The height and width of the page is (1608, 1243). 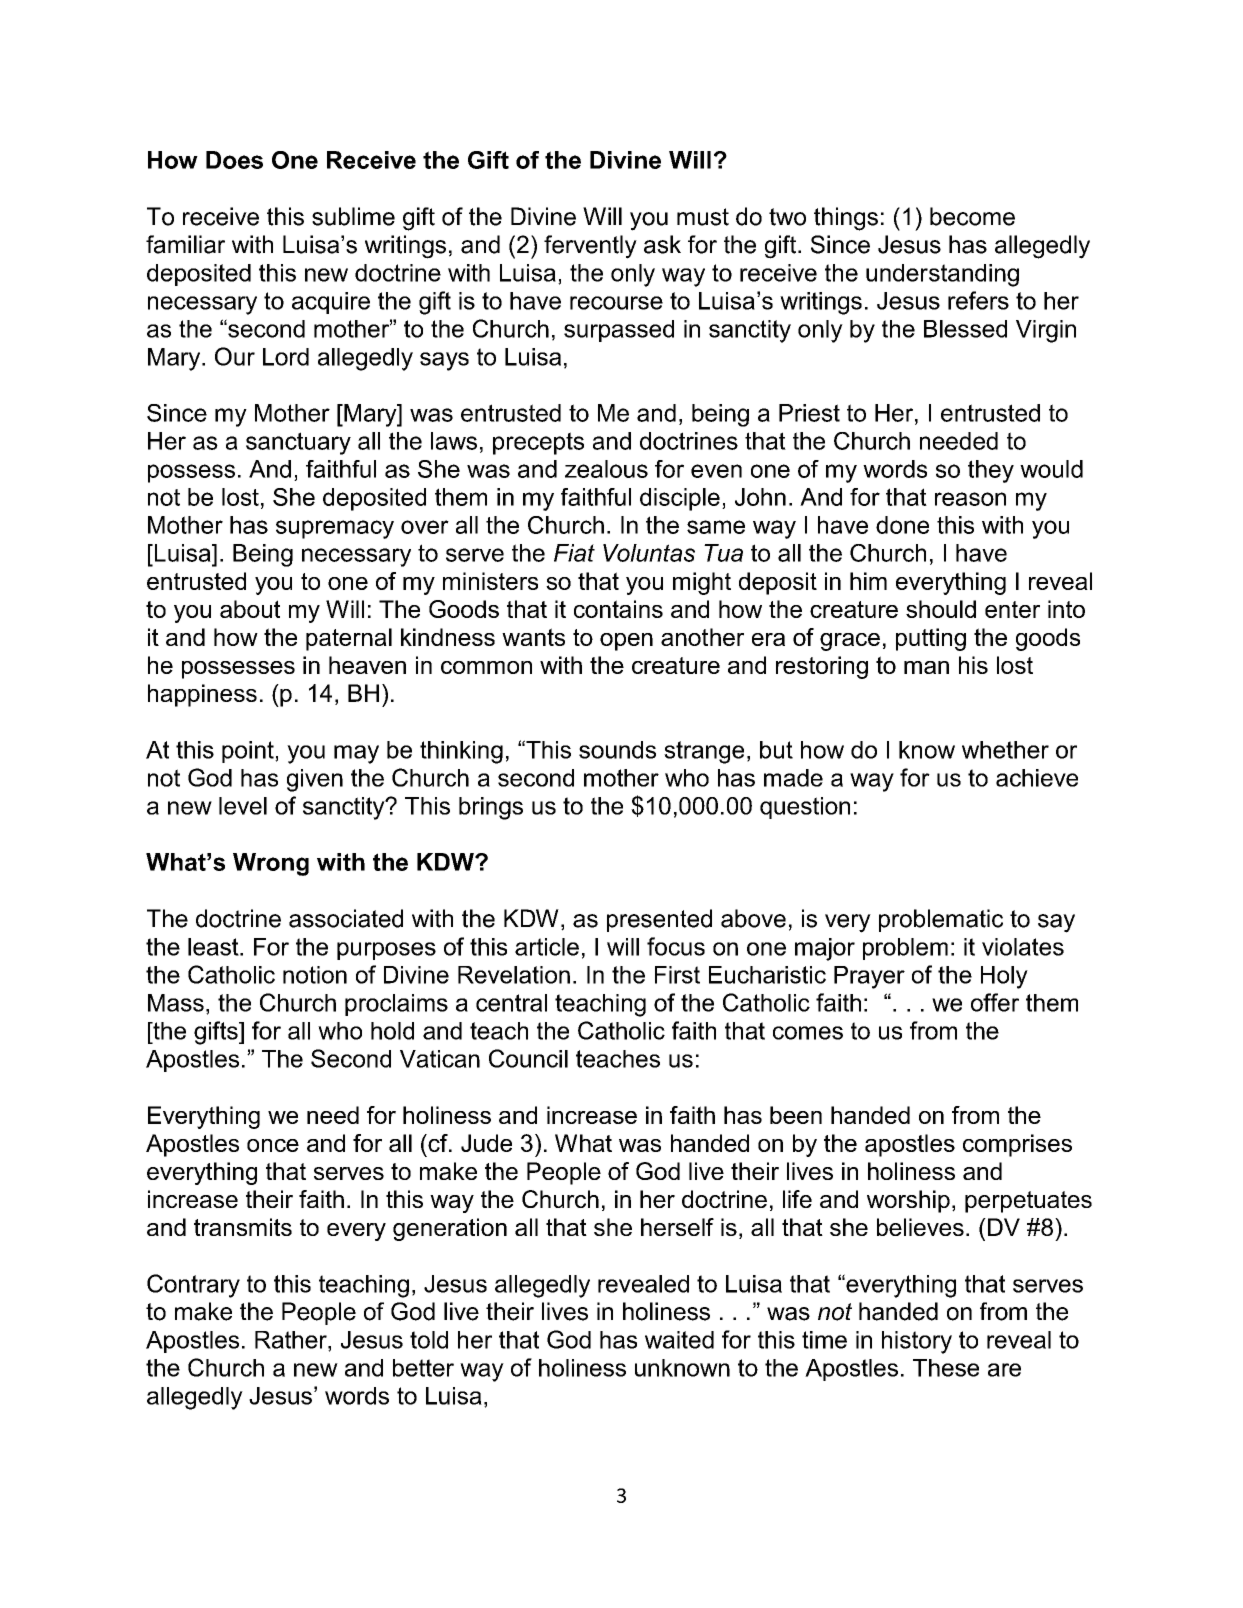 What do you see at coordinates (972, 216) in the page?
I see `become` at bounding box center [972, 216].
